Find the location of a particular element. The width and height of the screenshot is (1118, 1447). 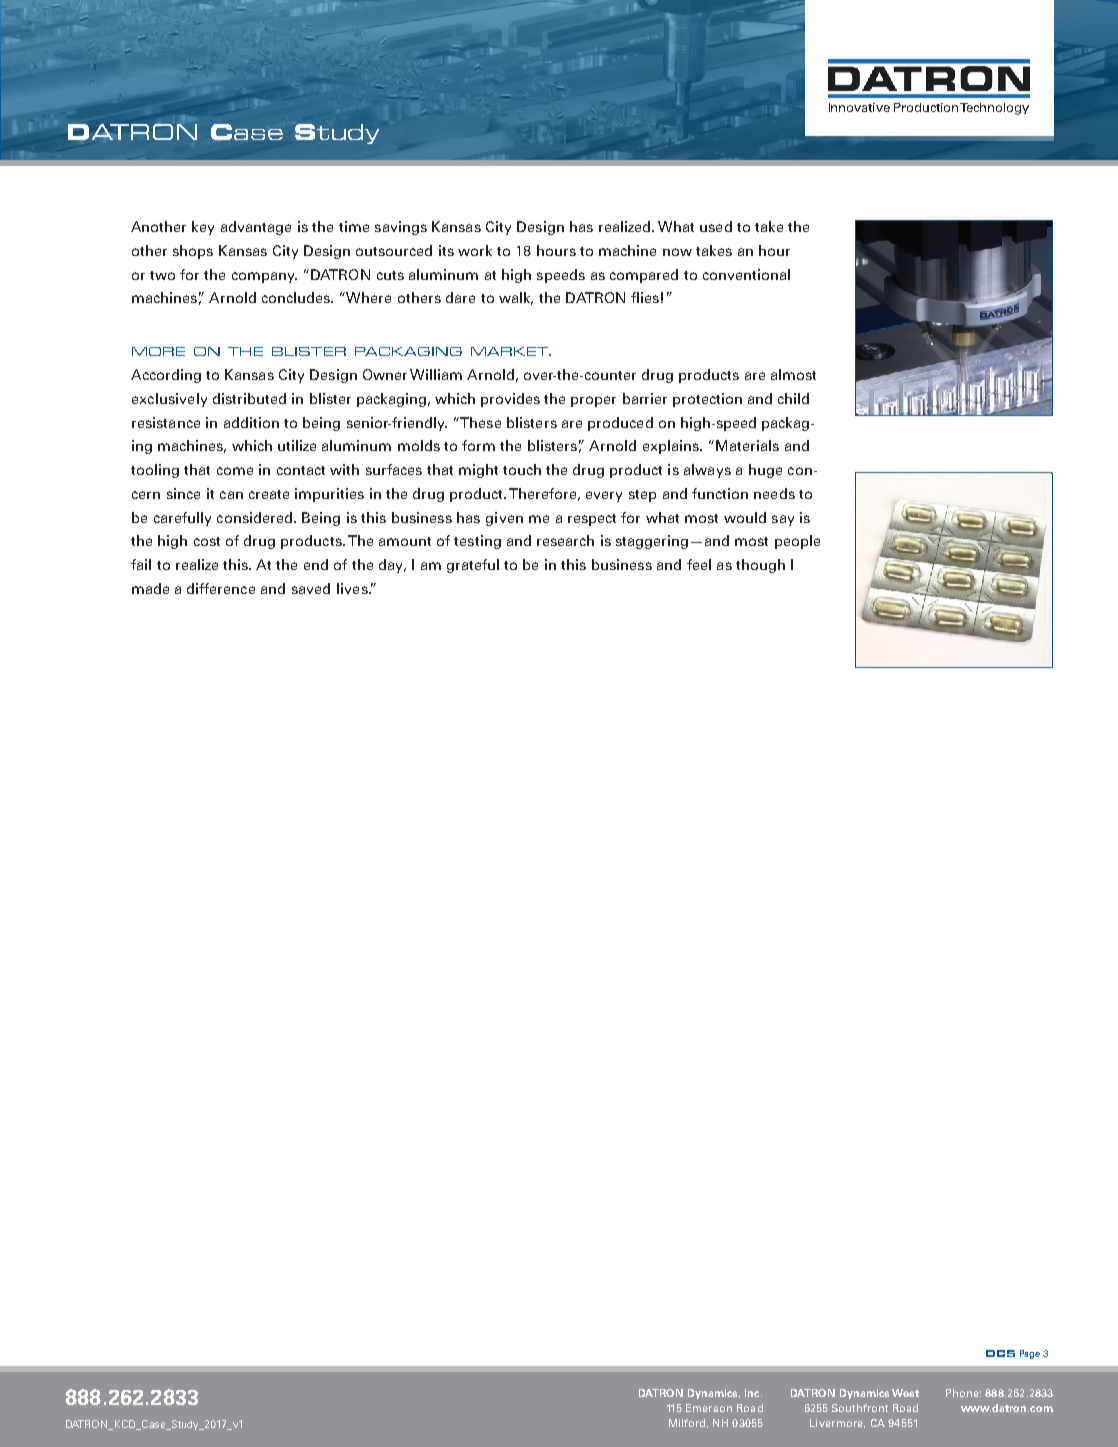

Southfront is located at coordinates (860, 1408).
